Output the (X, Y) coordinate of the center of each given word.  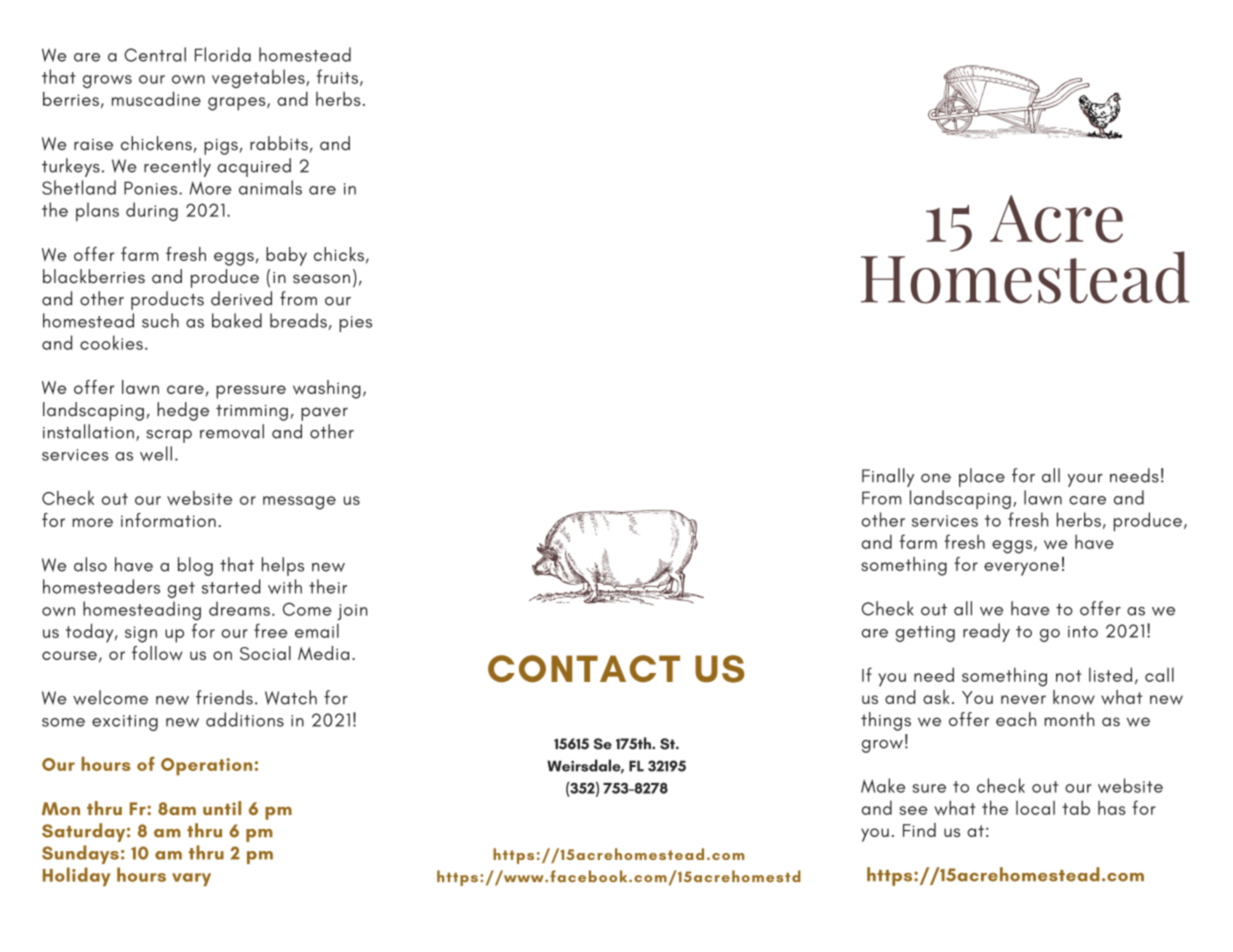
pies (355, 324)
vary (191, 879)
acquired (254, 167)
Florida (223, 54)
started (231, 586)
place (982, 477)
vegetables (259, 78)
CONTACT (584, 669)
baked (237, 320)
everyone (1021, 569)
